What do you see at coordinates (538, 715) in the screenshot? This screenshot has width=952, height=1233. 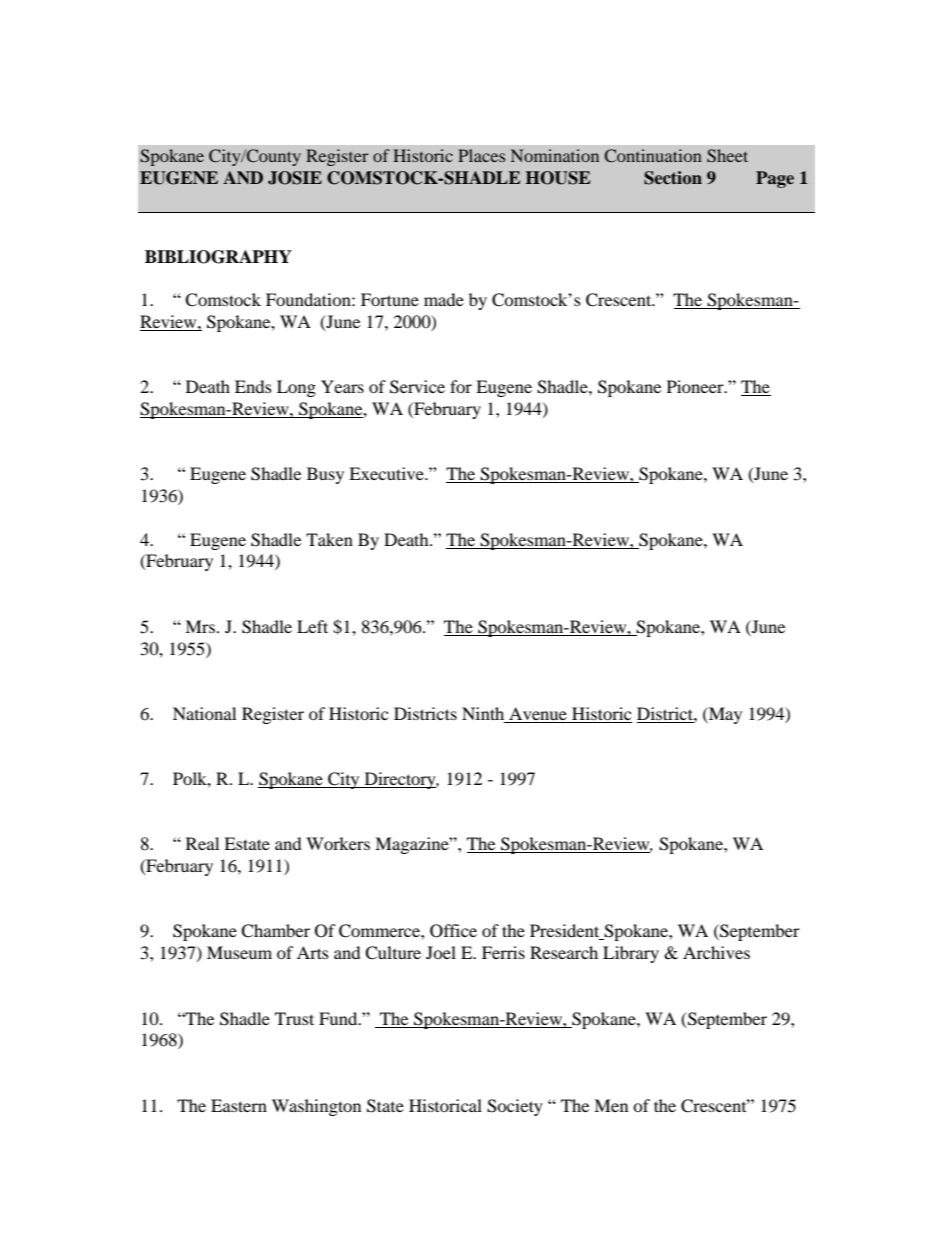 I see `Avenue` at bounding box center [538, 715].
